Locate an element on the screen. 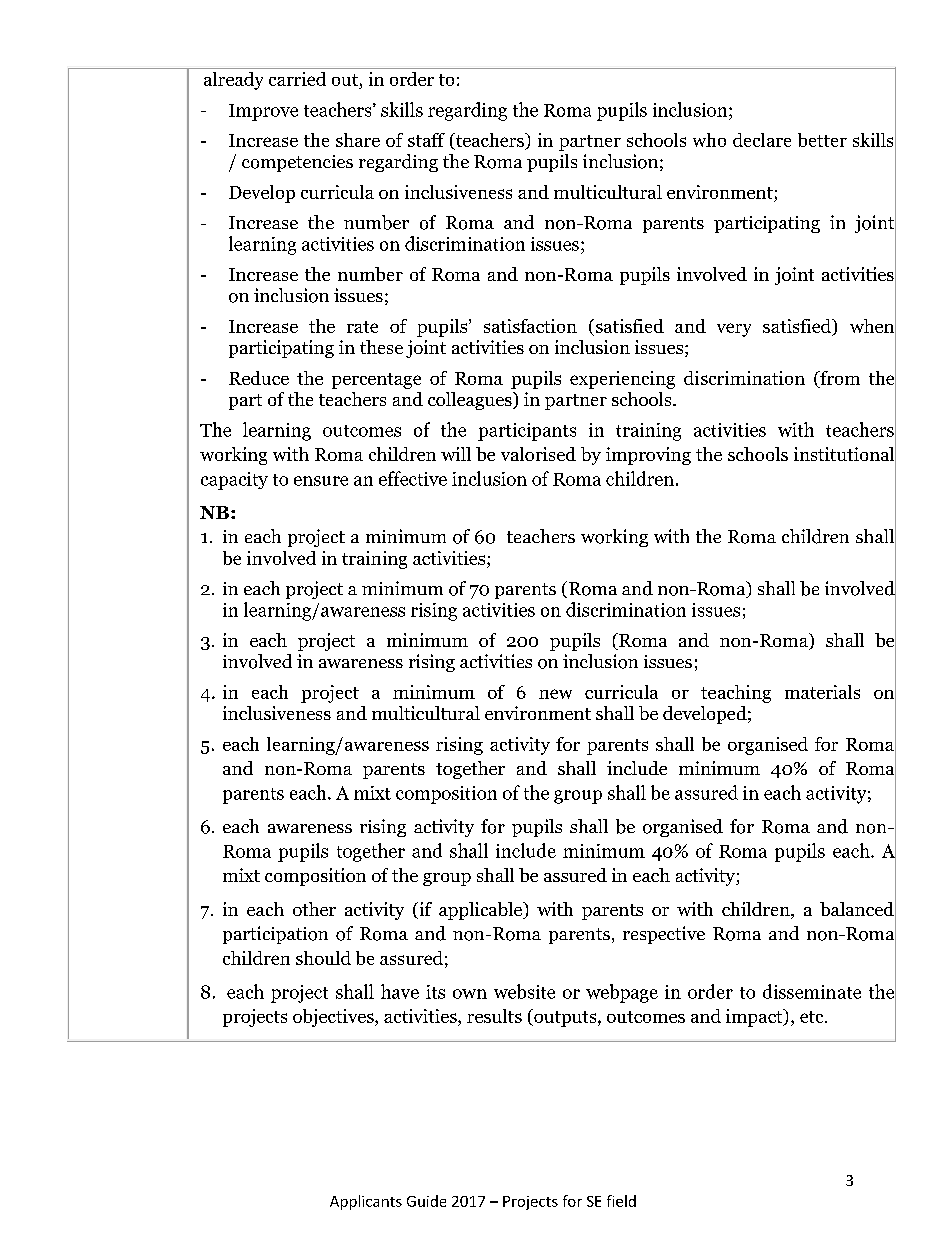  better is located at coordinates (822, 140).
